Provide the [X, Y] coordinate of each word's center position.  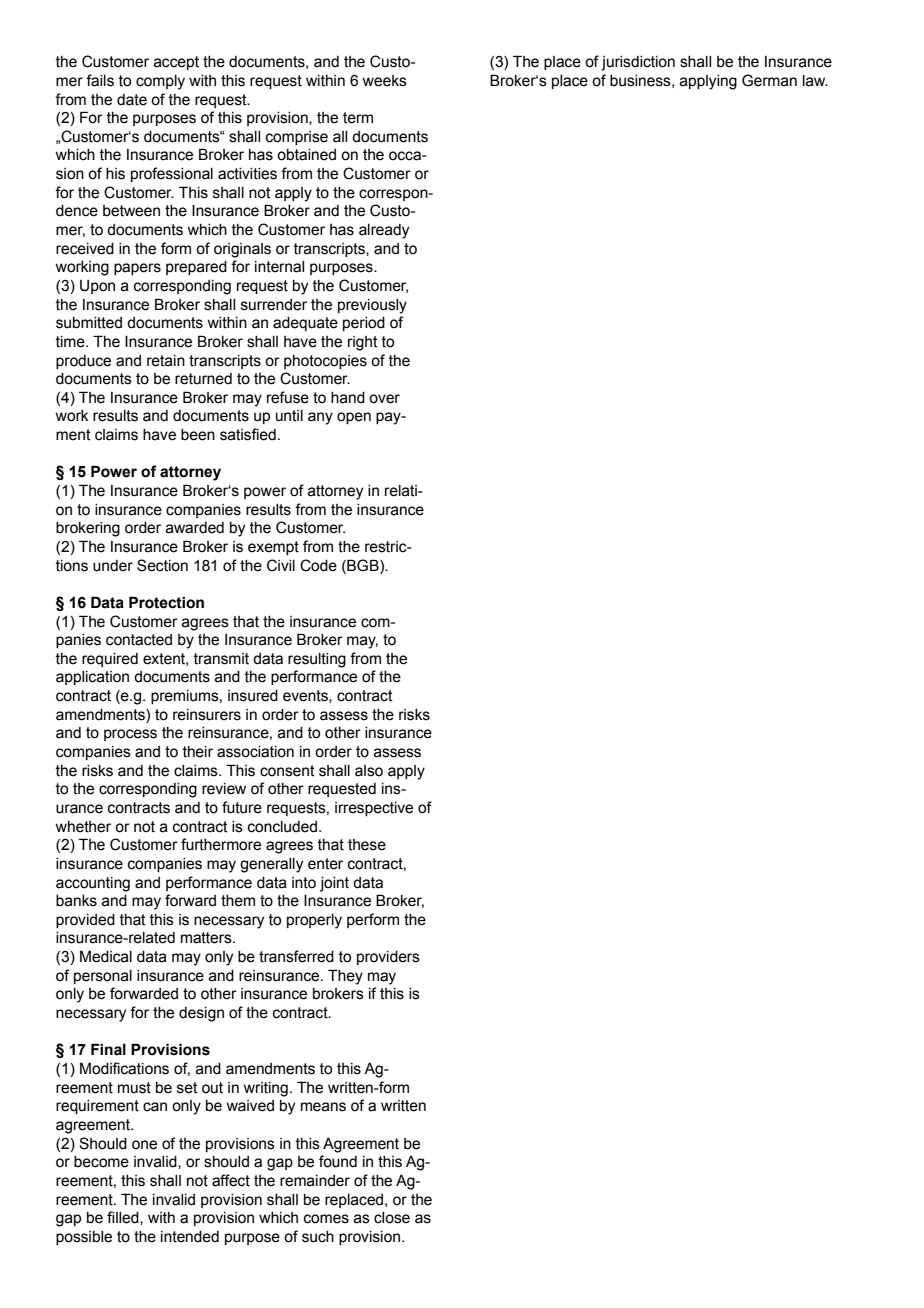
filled [124, 1218]
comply [160, 82]
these [367, 845]
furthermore [221, 844]
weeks [384, 81]
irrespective [374, 809]
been [198, 435]
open [354, 418]
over [384, 399]
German [769, 80]
